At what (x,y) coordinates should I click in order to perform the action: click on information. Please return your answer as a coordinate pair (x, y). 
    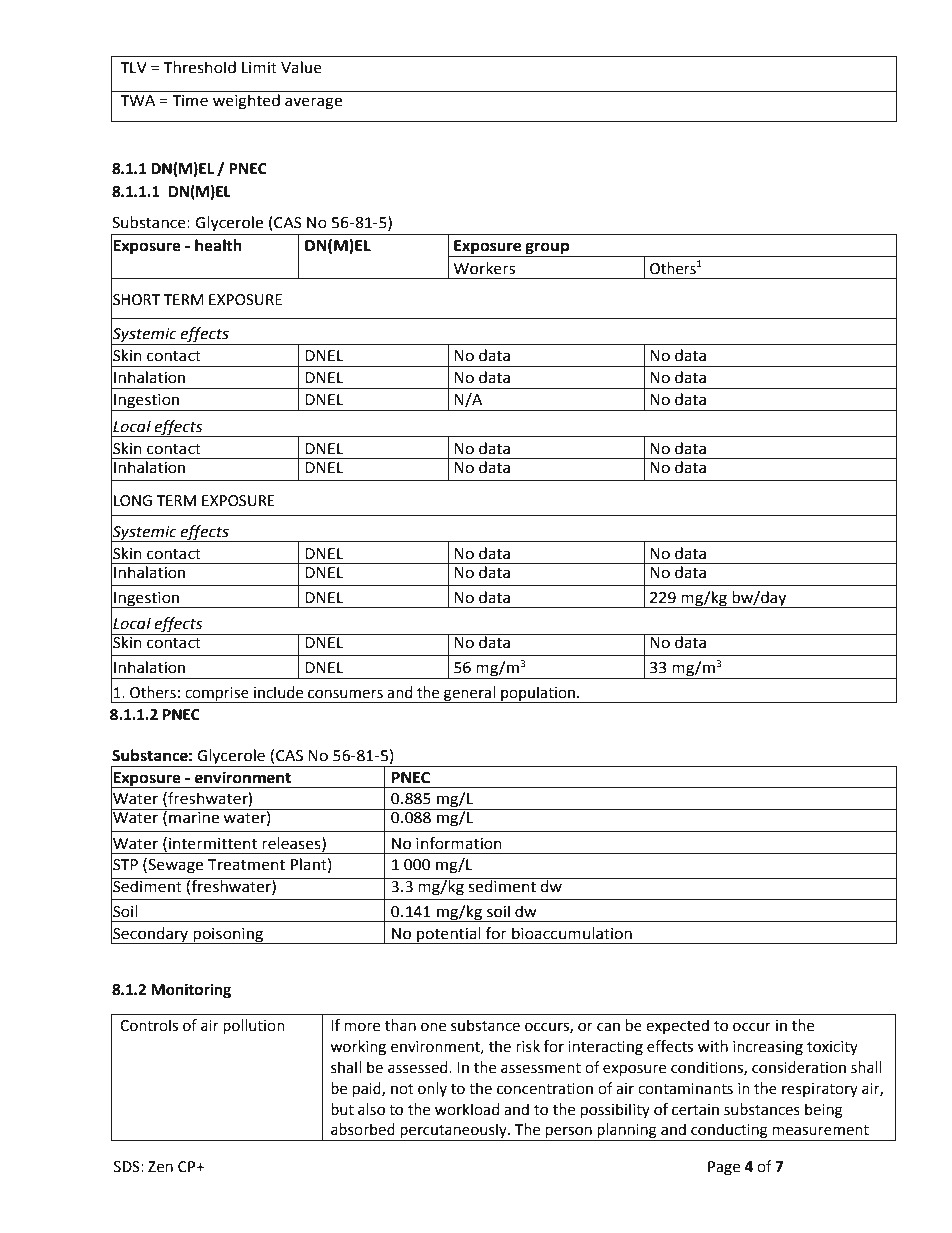
    Looking at the image, I should click on (459, 843).
